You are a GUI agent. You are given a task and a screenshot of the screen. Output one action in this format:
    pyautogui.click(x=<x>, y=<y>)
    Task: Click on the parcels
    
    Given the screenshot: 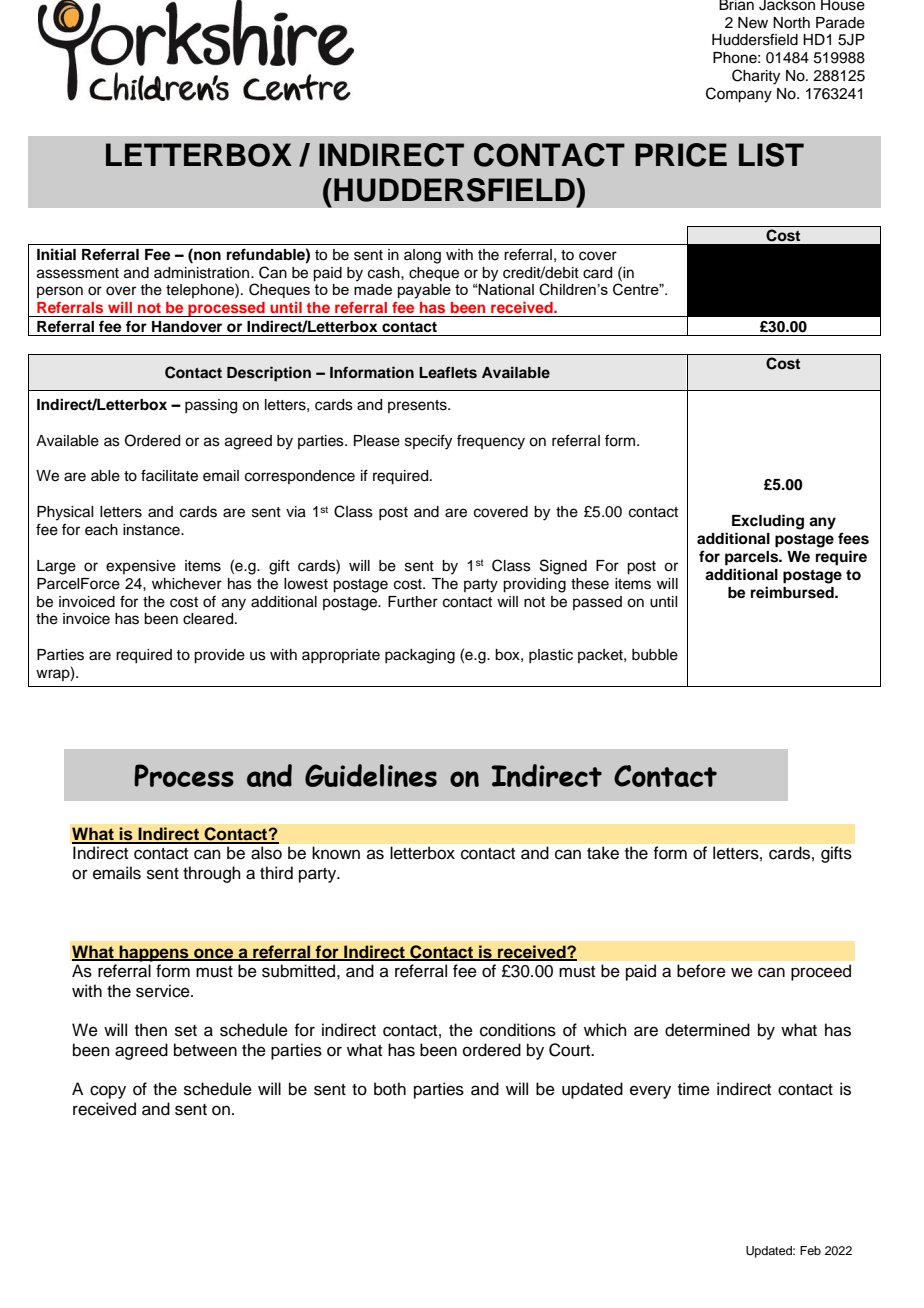 What is the action you would take?
    pyautogui.click(x=753, y=558)
